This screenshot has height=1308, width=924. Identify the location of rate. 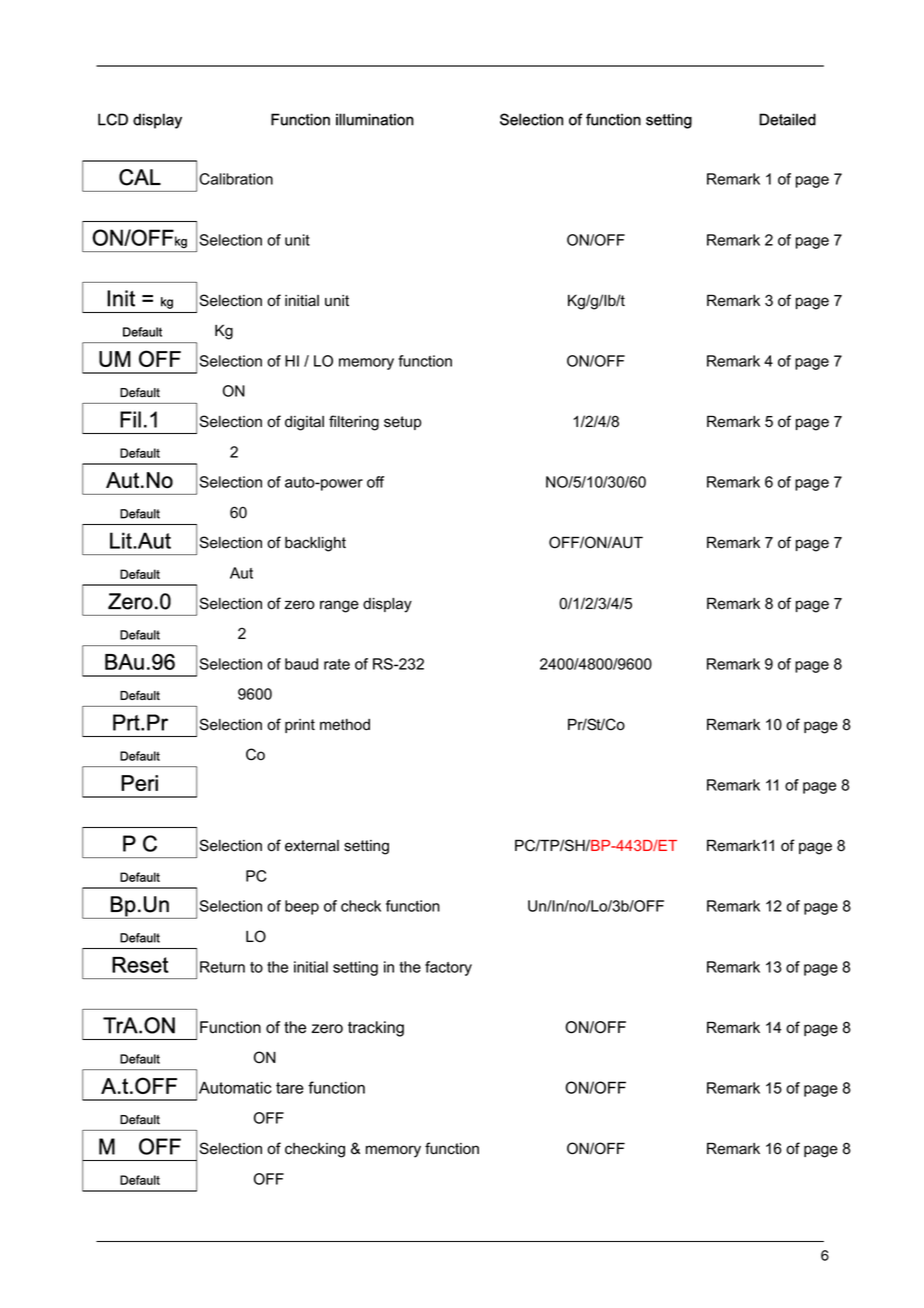
(337, 664).
